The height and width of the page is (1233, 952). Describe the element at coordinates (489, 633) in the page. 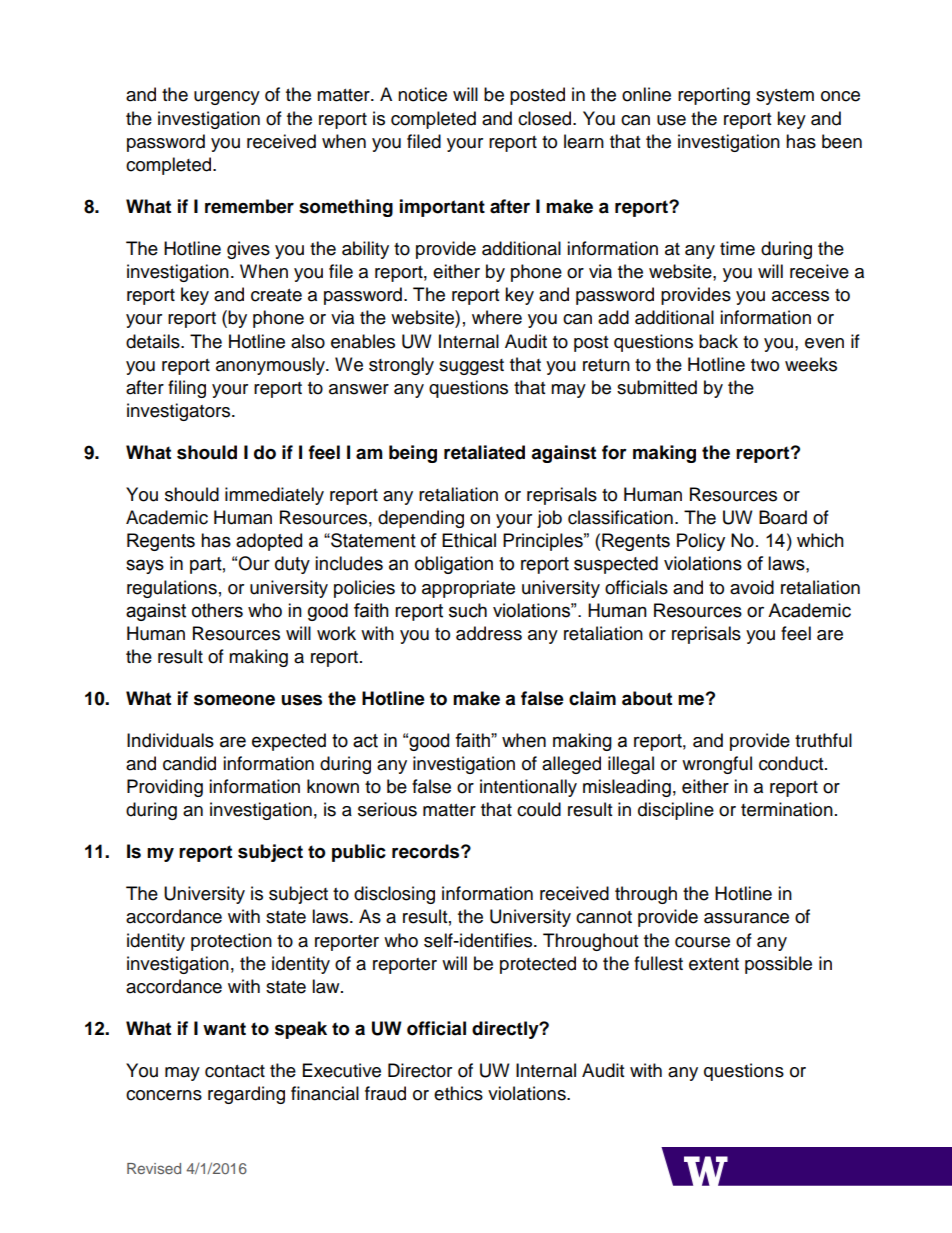

I see `address` at that location.
